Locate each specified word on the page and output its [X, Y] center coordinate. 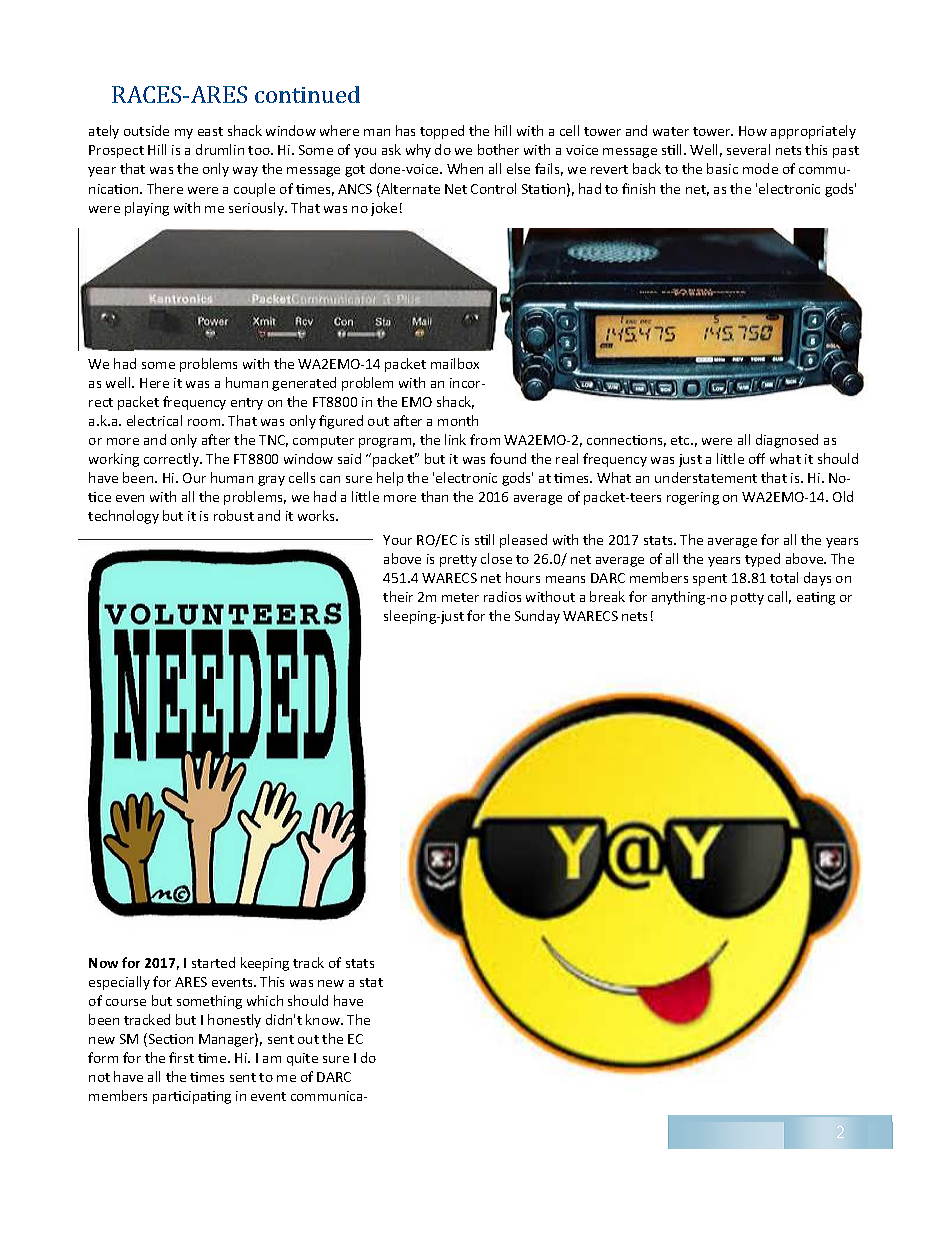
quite [302, 1059]
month [458, 420]
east [210, 131]
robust [234, 515]
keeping [265, 964]
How [753, 131]
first [181, 1057]
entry [247, 404]
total [784, 577]
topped [442, 132]
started [213, 962]
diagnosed [787, 441]
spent [710, 580]
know [324, 1019]
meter [460, 597]
